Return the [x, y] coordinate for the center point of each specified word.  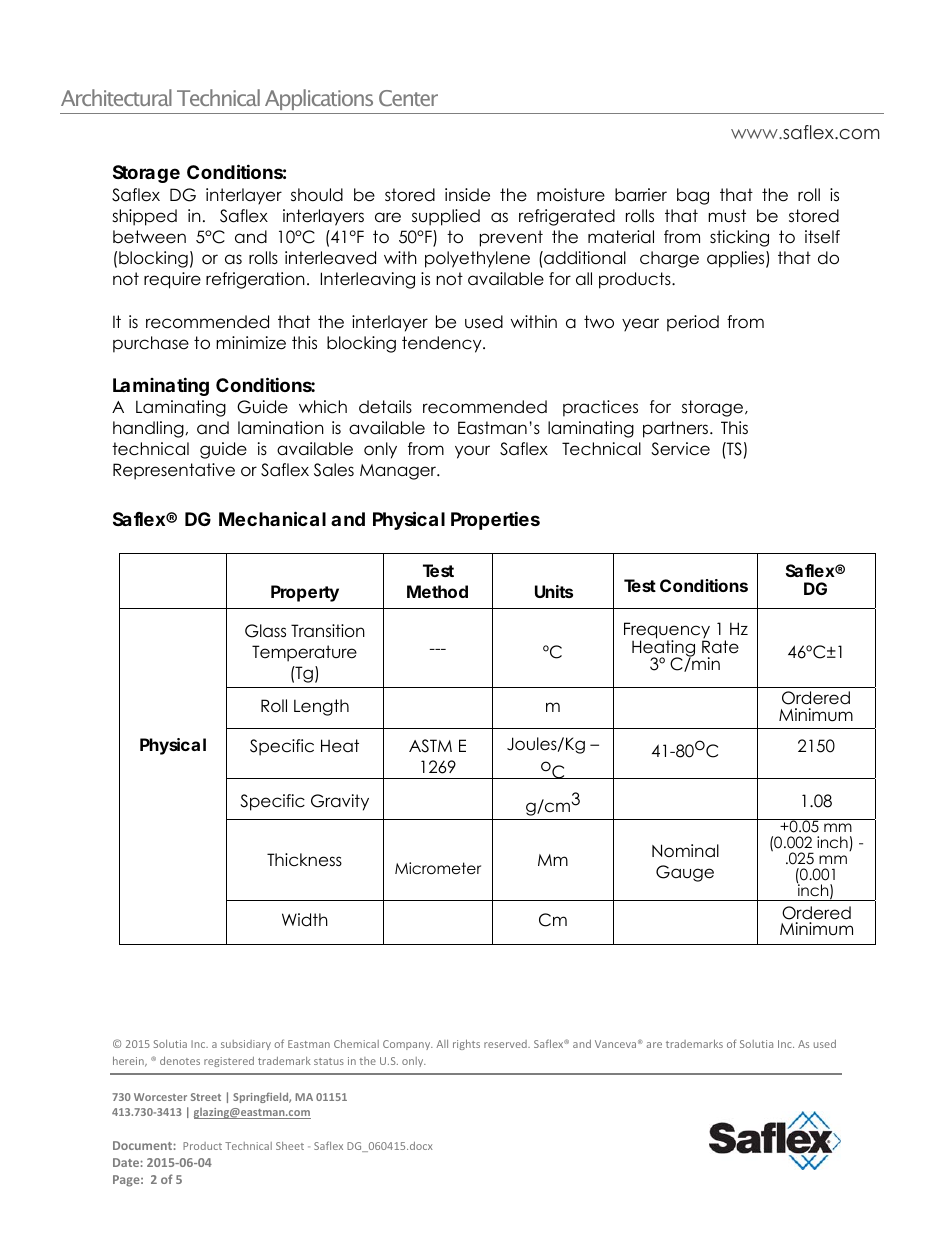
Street [206, 1097]
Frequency [667, 631]
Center [408, 98]
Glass [265, 631]
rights [466, 1045]
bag [693, 196]
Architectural [116, 97]
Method [437, 591]
